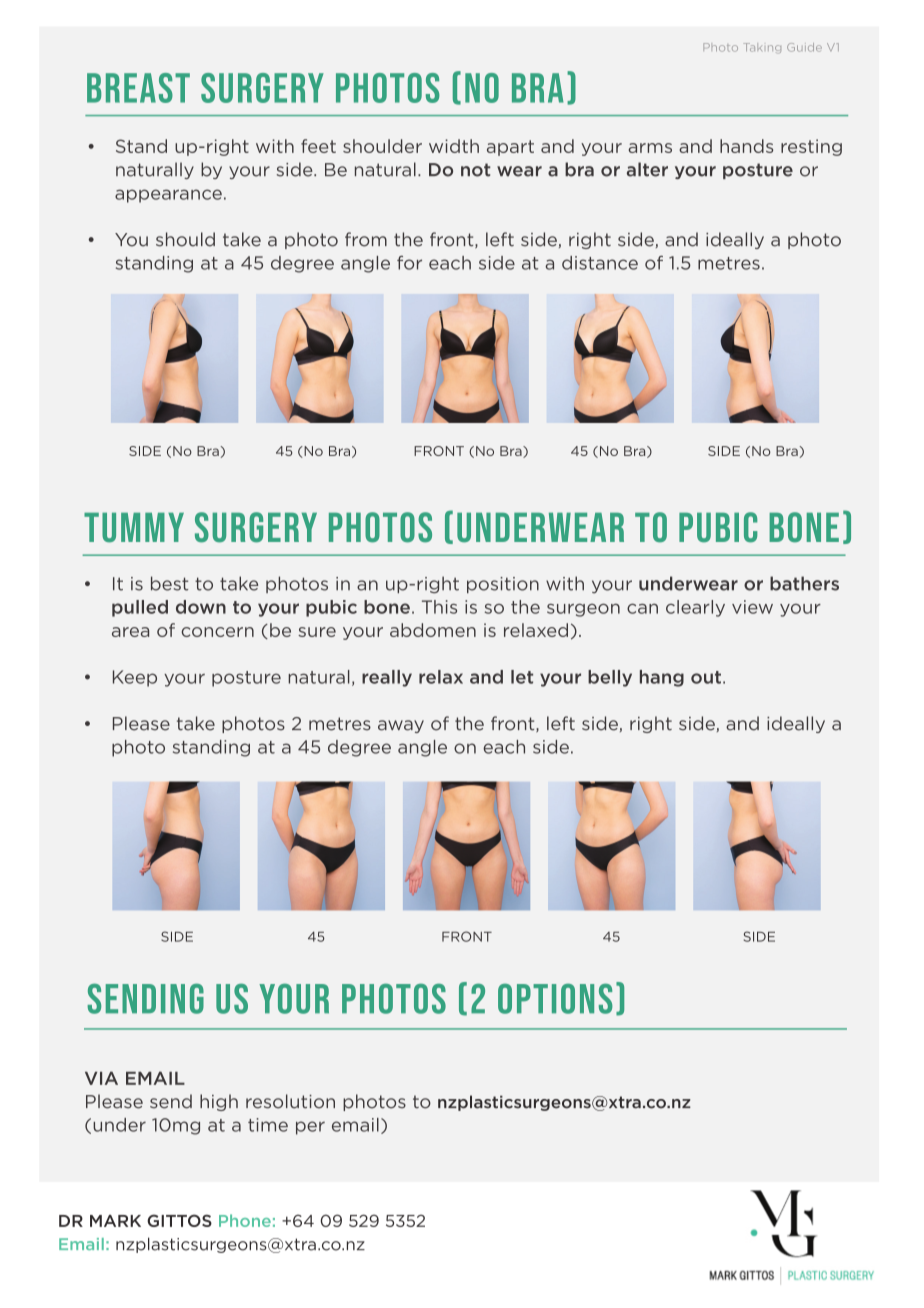 Image resolution: width=924 pixels, height=1308 pixels. What do you see at coordinates (409, 263) in the page?
I see `for` at bounding box center [409, 263].
